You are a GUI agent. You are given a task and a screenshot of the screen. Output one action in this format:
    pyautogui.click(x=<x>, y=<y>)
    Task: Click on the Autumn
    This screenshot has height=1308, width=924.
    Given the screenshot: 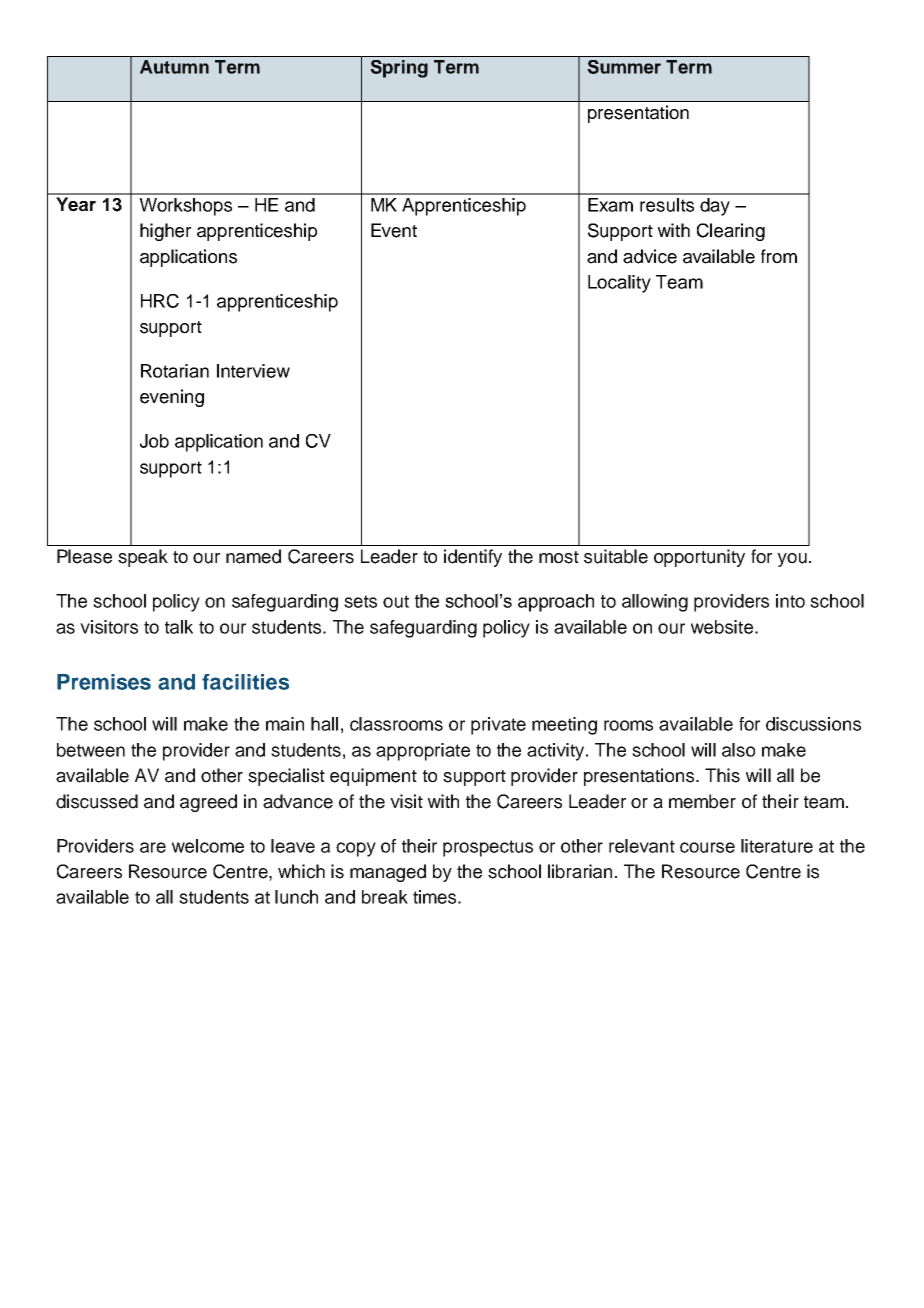 What is the action you would take?
    pyautogui.click(x=174, y=67)
